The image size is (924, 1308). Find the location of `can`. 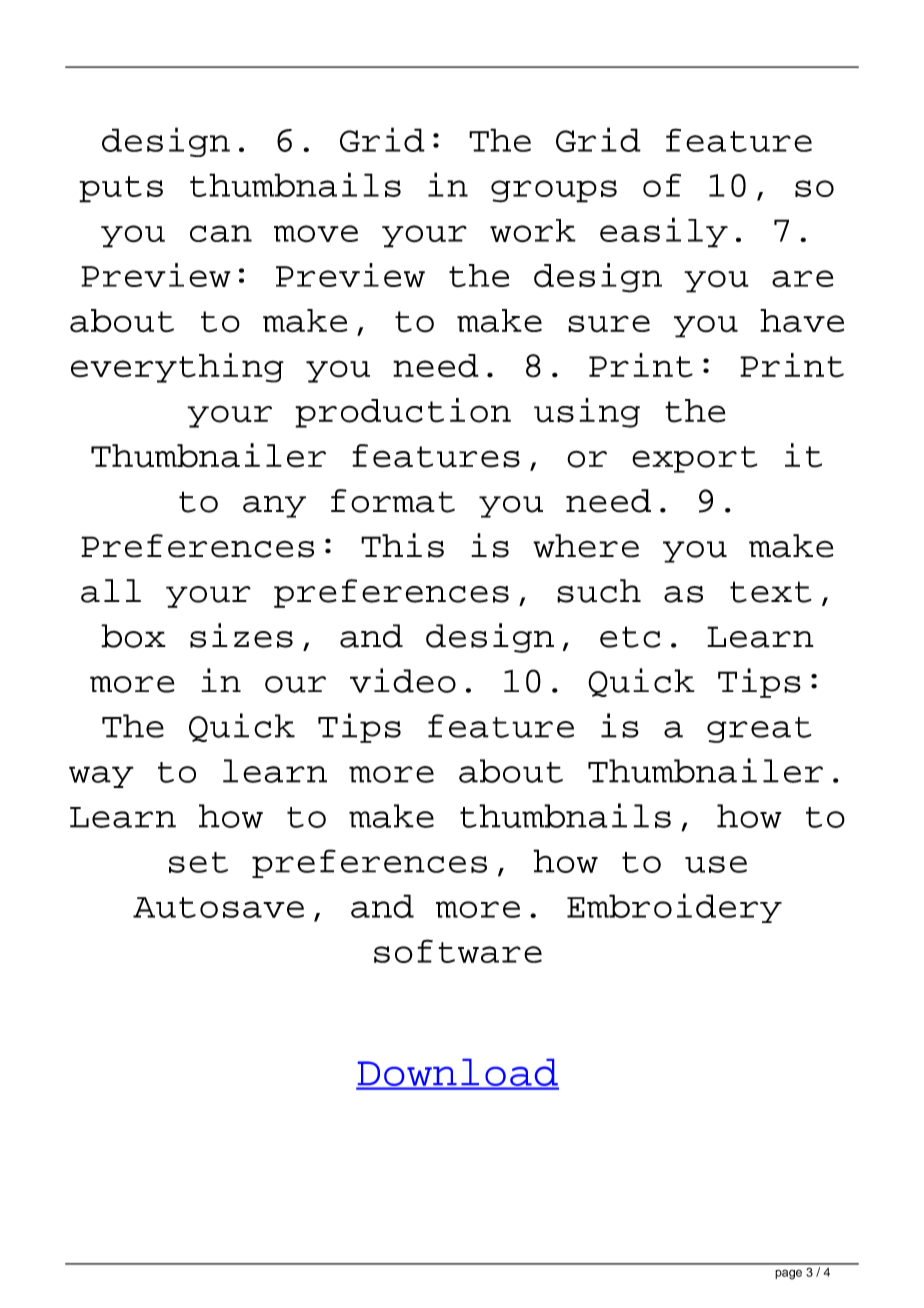

can is located at coordinates (221, 233).
